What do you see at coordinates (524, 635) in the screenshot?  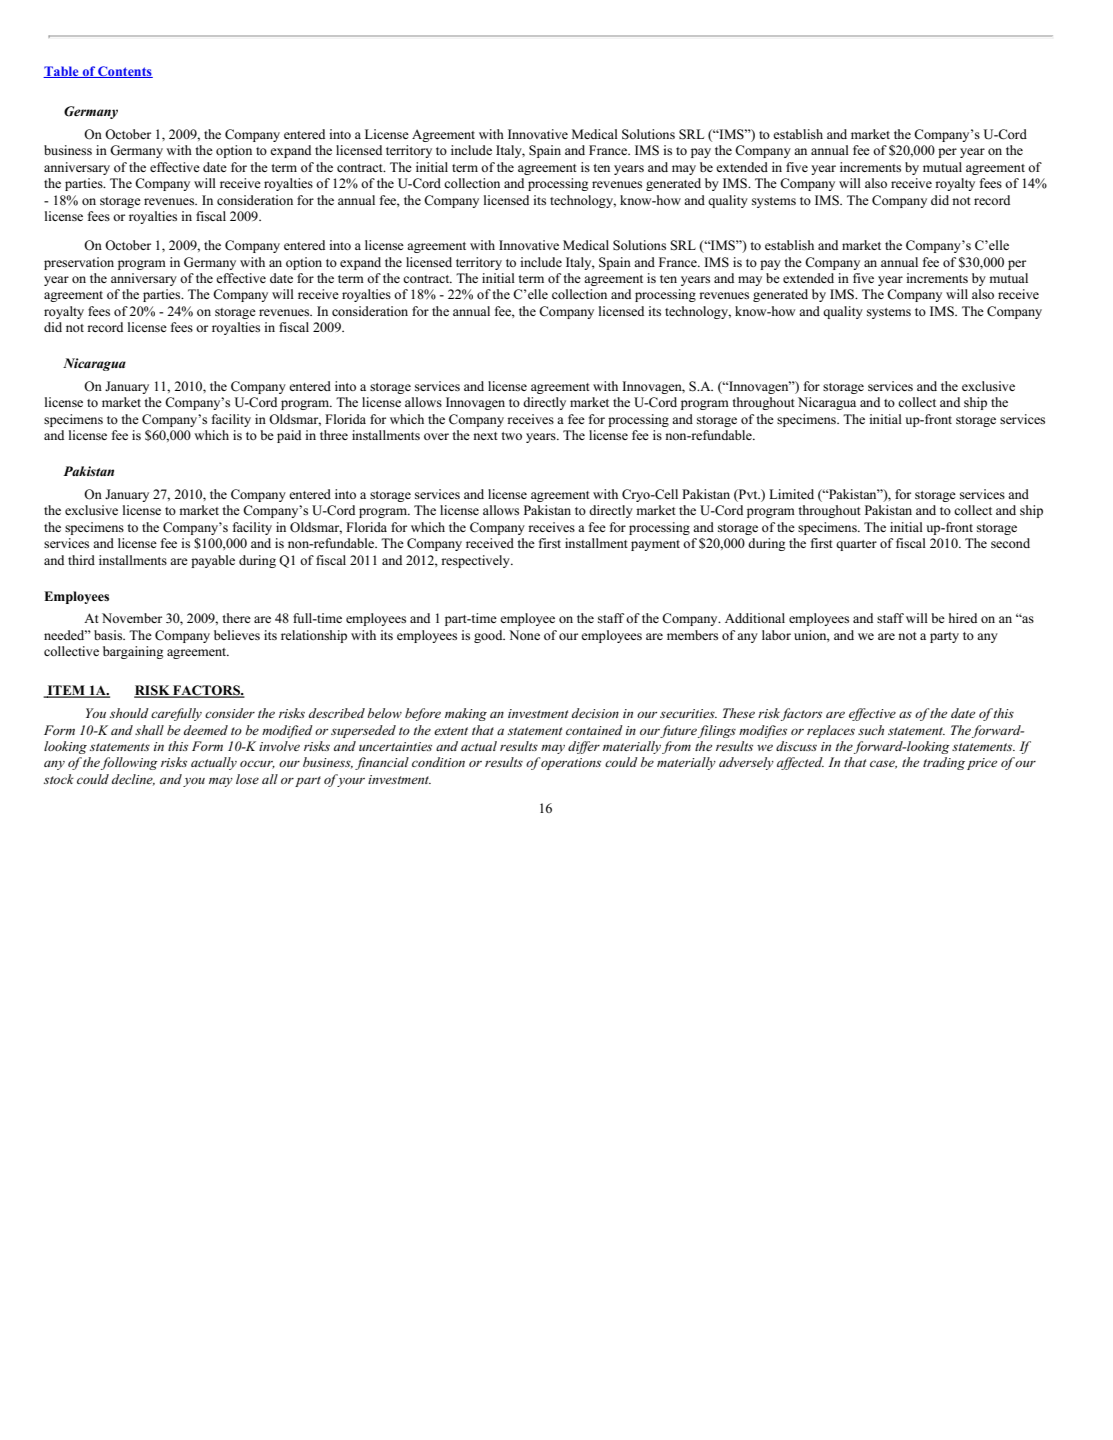 I see `None` at bounding box center [524, 635].
